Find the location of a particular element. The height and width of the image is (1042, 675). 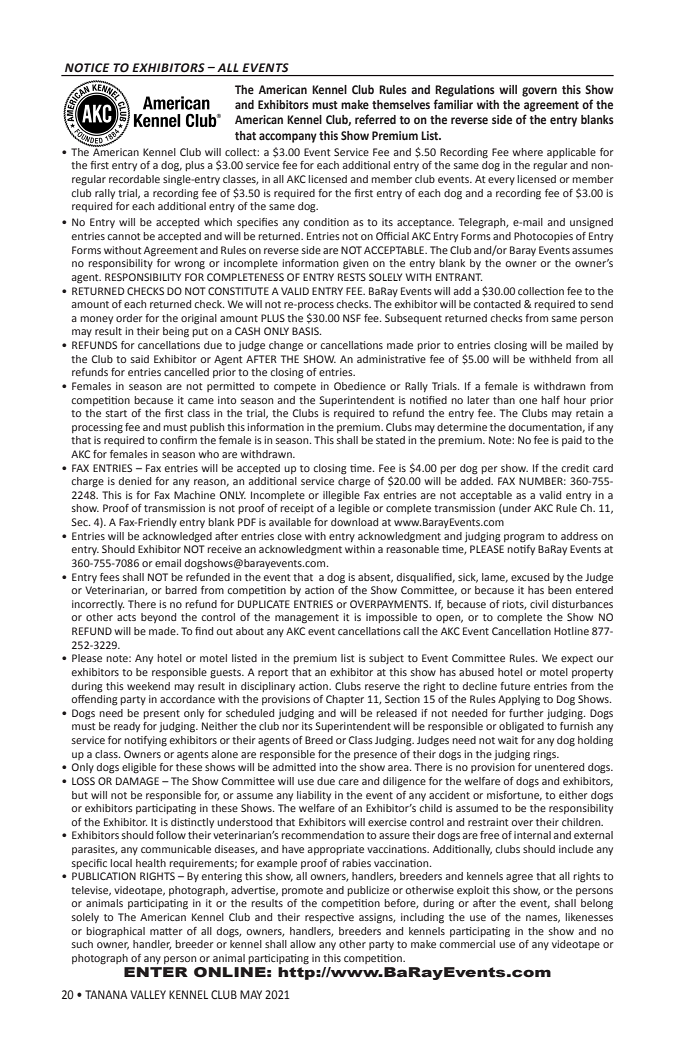

presence is located at coordinates (375, 756).
